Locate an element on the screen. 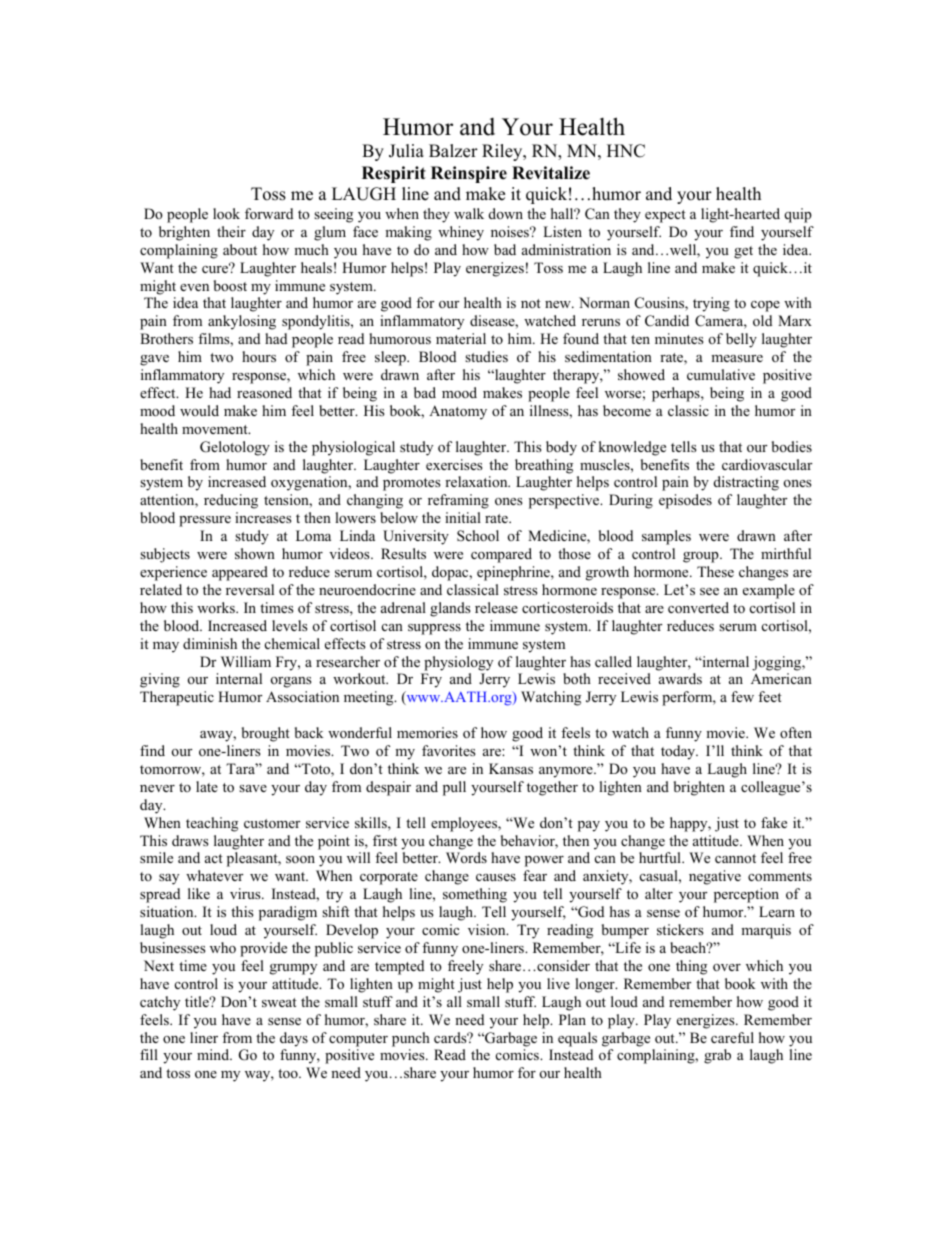 This screenshot has width=952, height=1233. cumulative is located at coordinates (721, 374).
